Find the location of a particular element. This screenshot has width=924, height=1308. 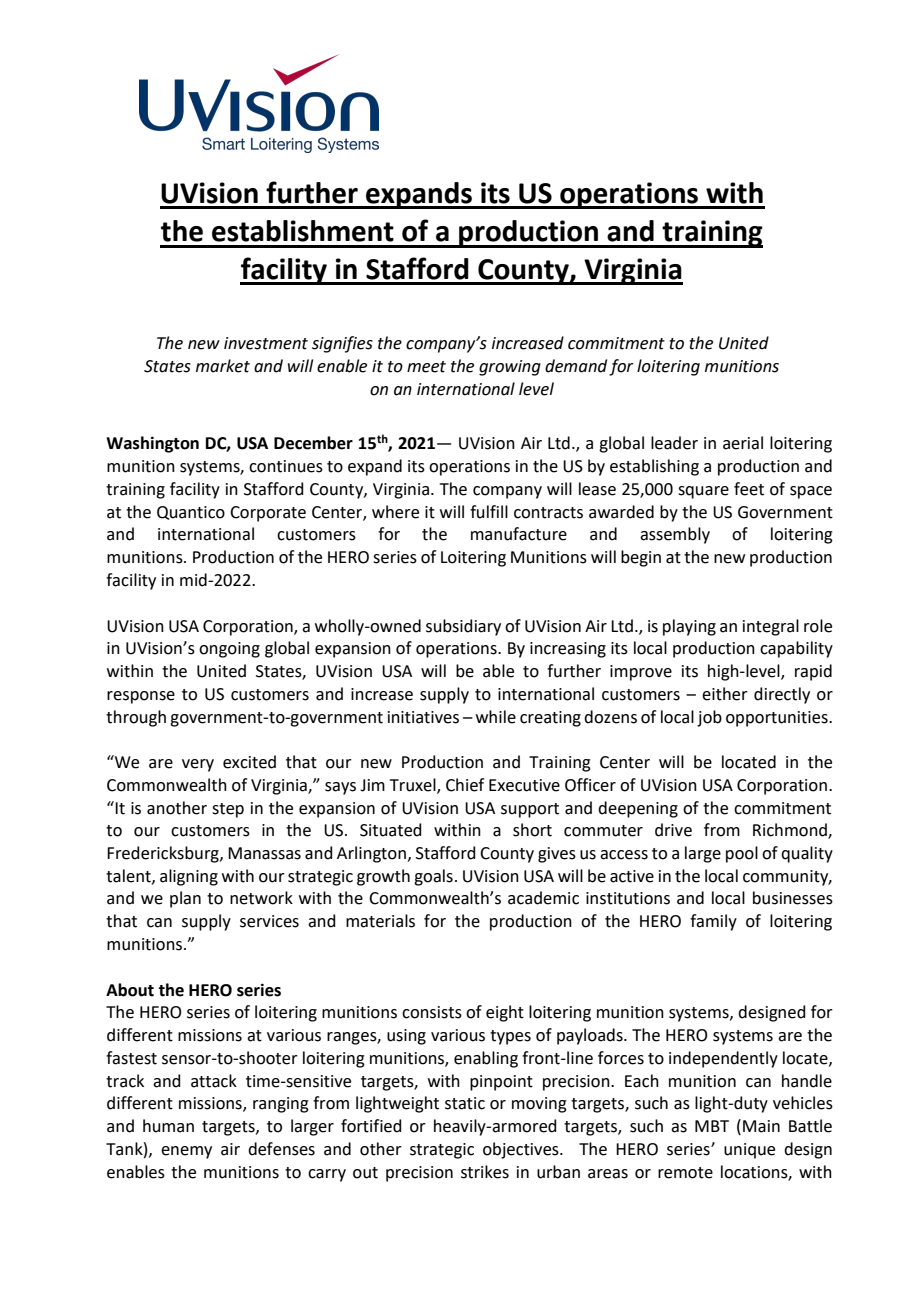

strikes is located at coordinates (485, 1172).
